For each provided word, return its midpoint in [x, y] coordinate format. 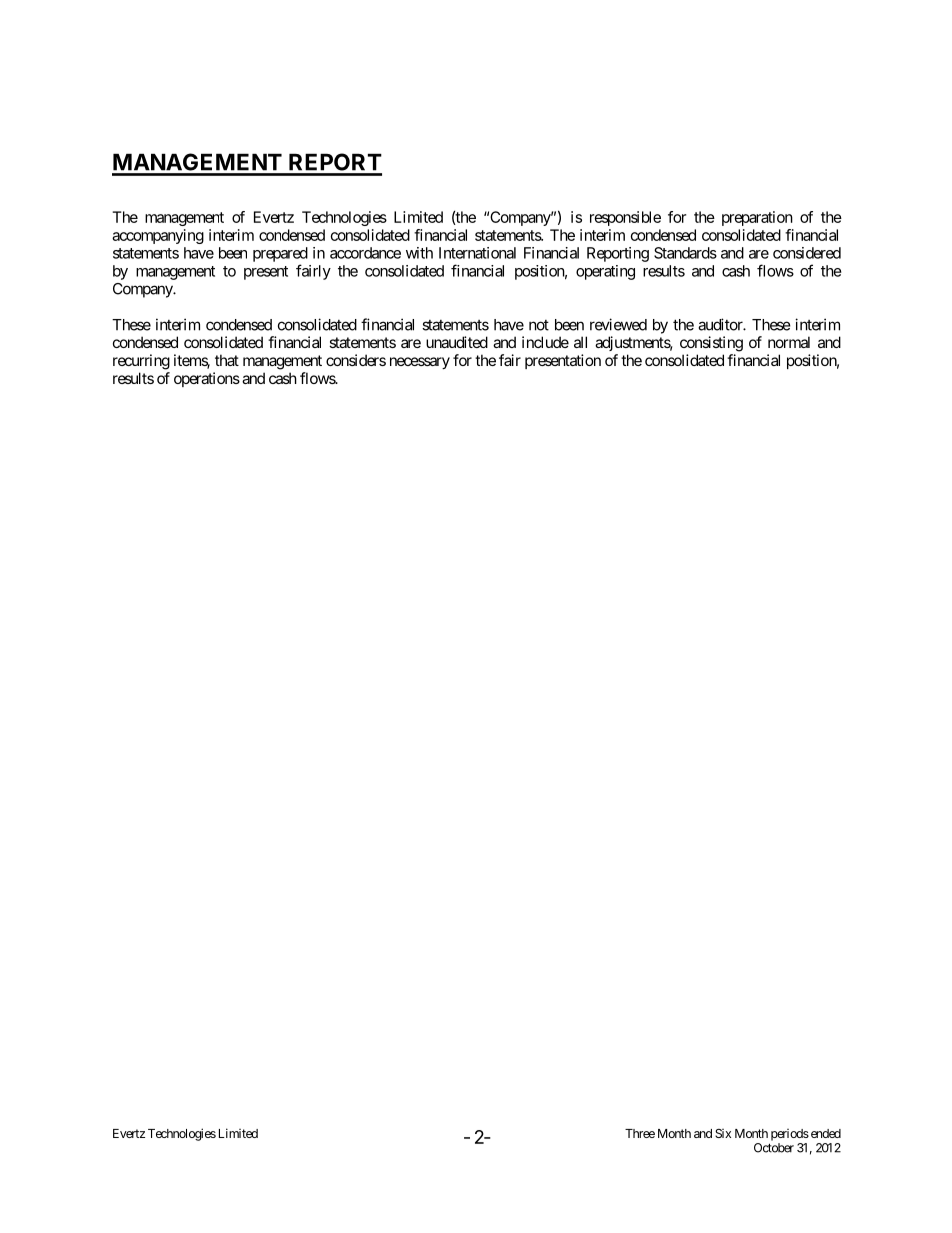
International [477, 253]
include [545, 342]
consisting [711, 344]
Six [723, 1133]
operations [207, 379]
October [774, 1148]
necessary [420, 363]
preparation [757, 218]
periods [790, 1135]
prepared [280, 254]
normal [789, 342]
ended [824, 1133]
